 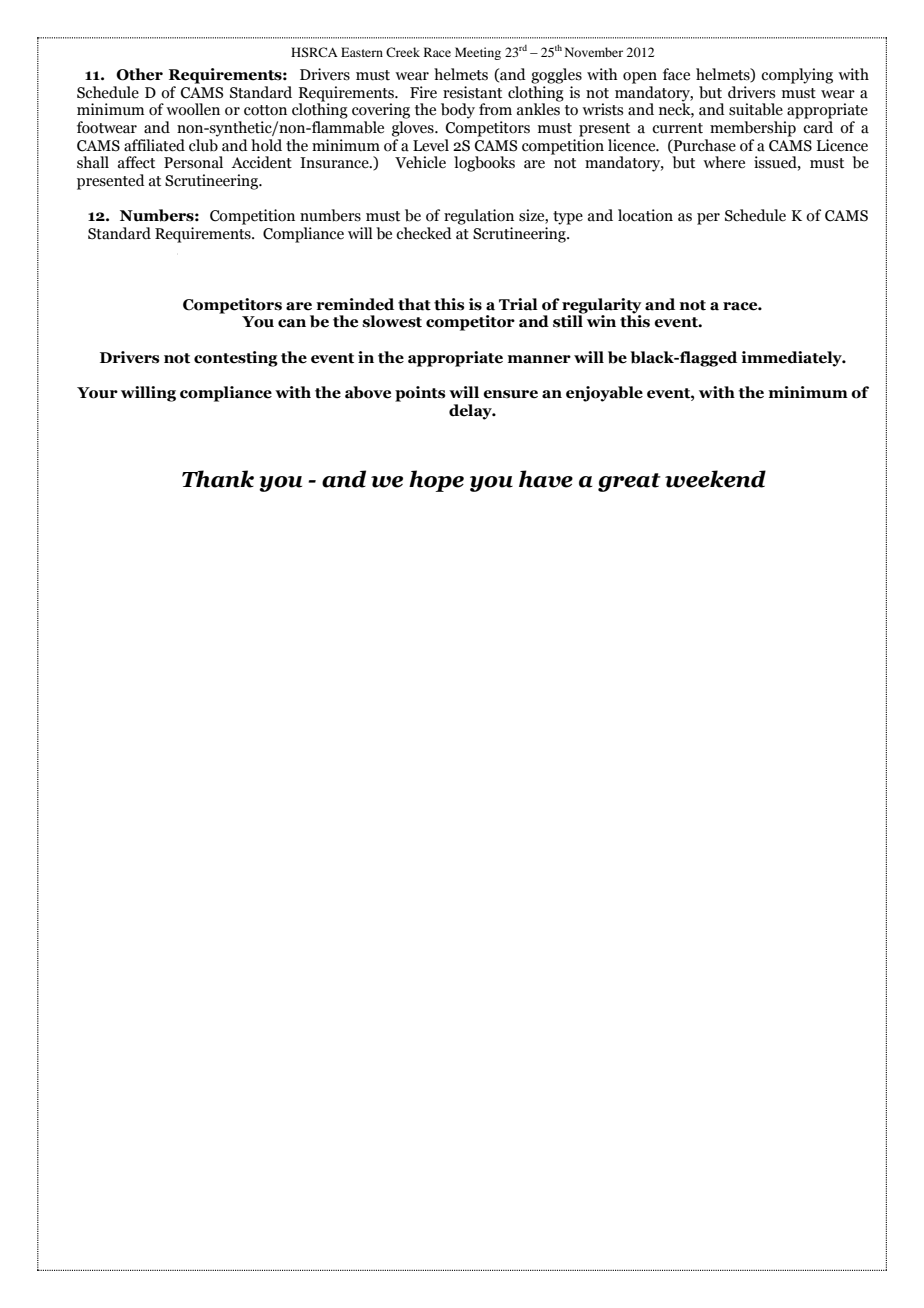 I want to click on Other, so click(x=139, y=74).
